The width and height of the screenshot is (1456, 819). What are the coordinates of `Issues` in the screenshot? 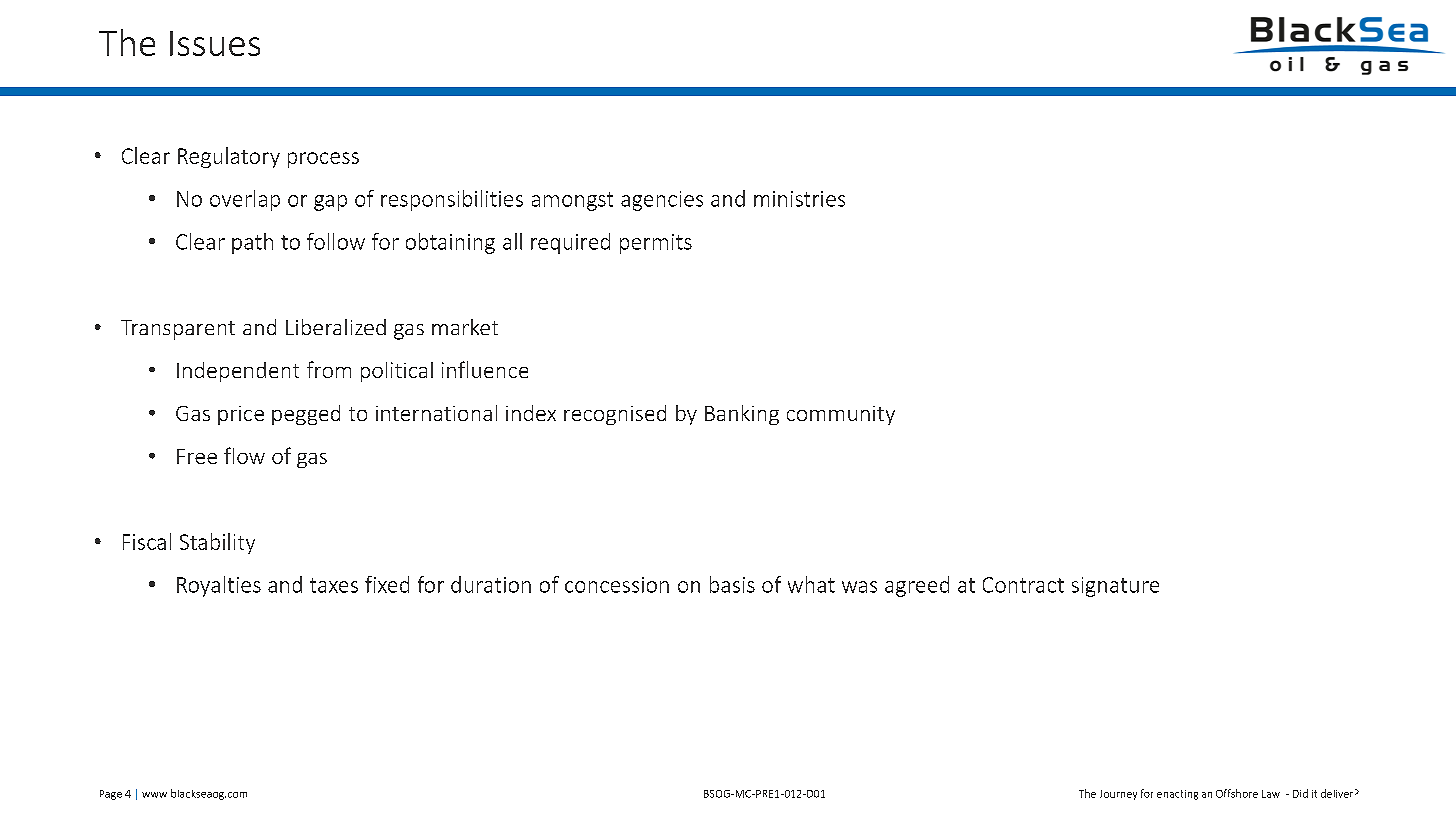 It's located at (215, 43).
